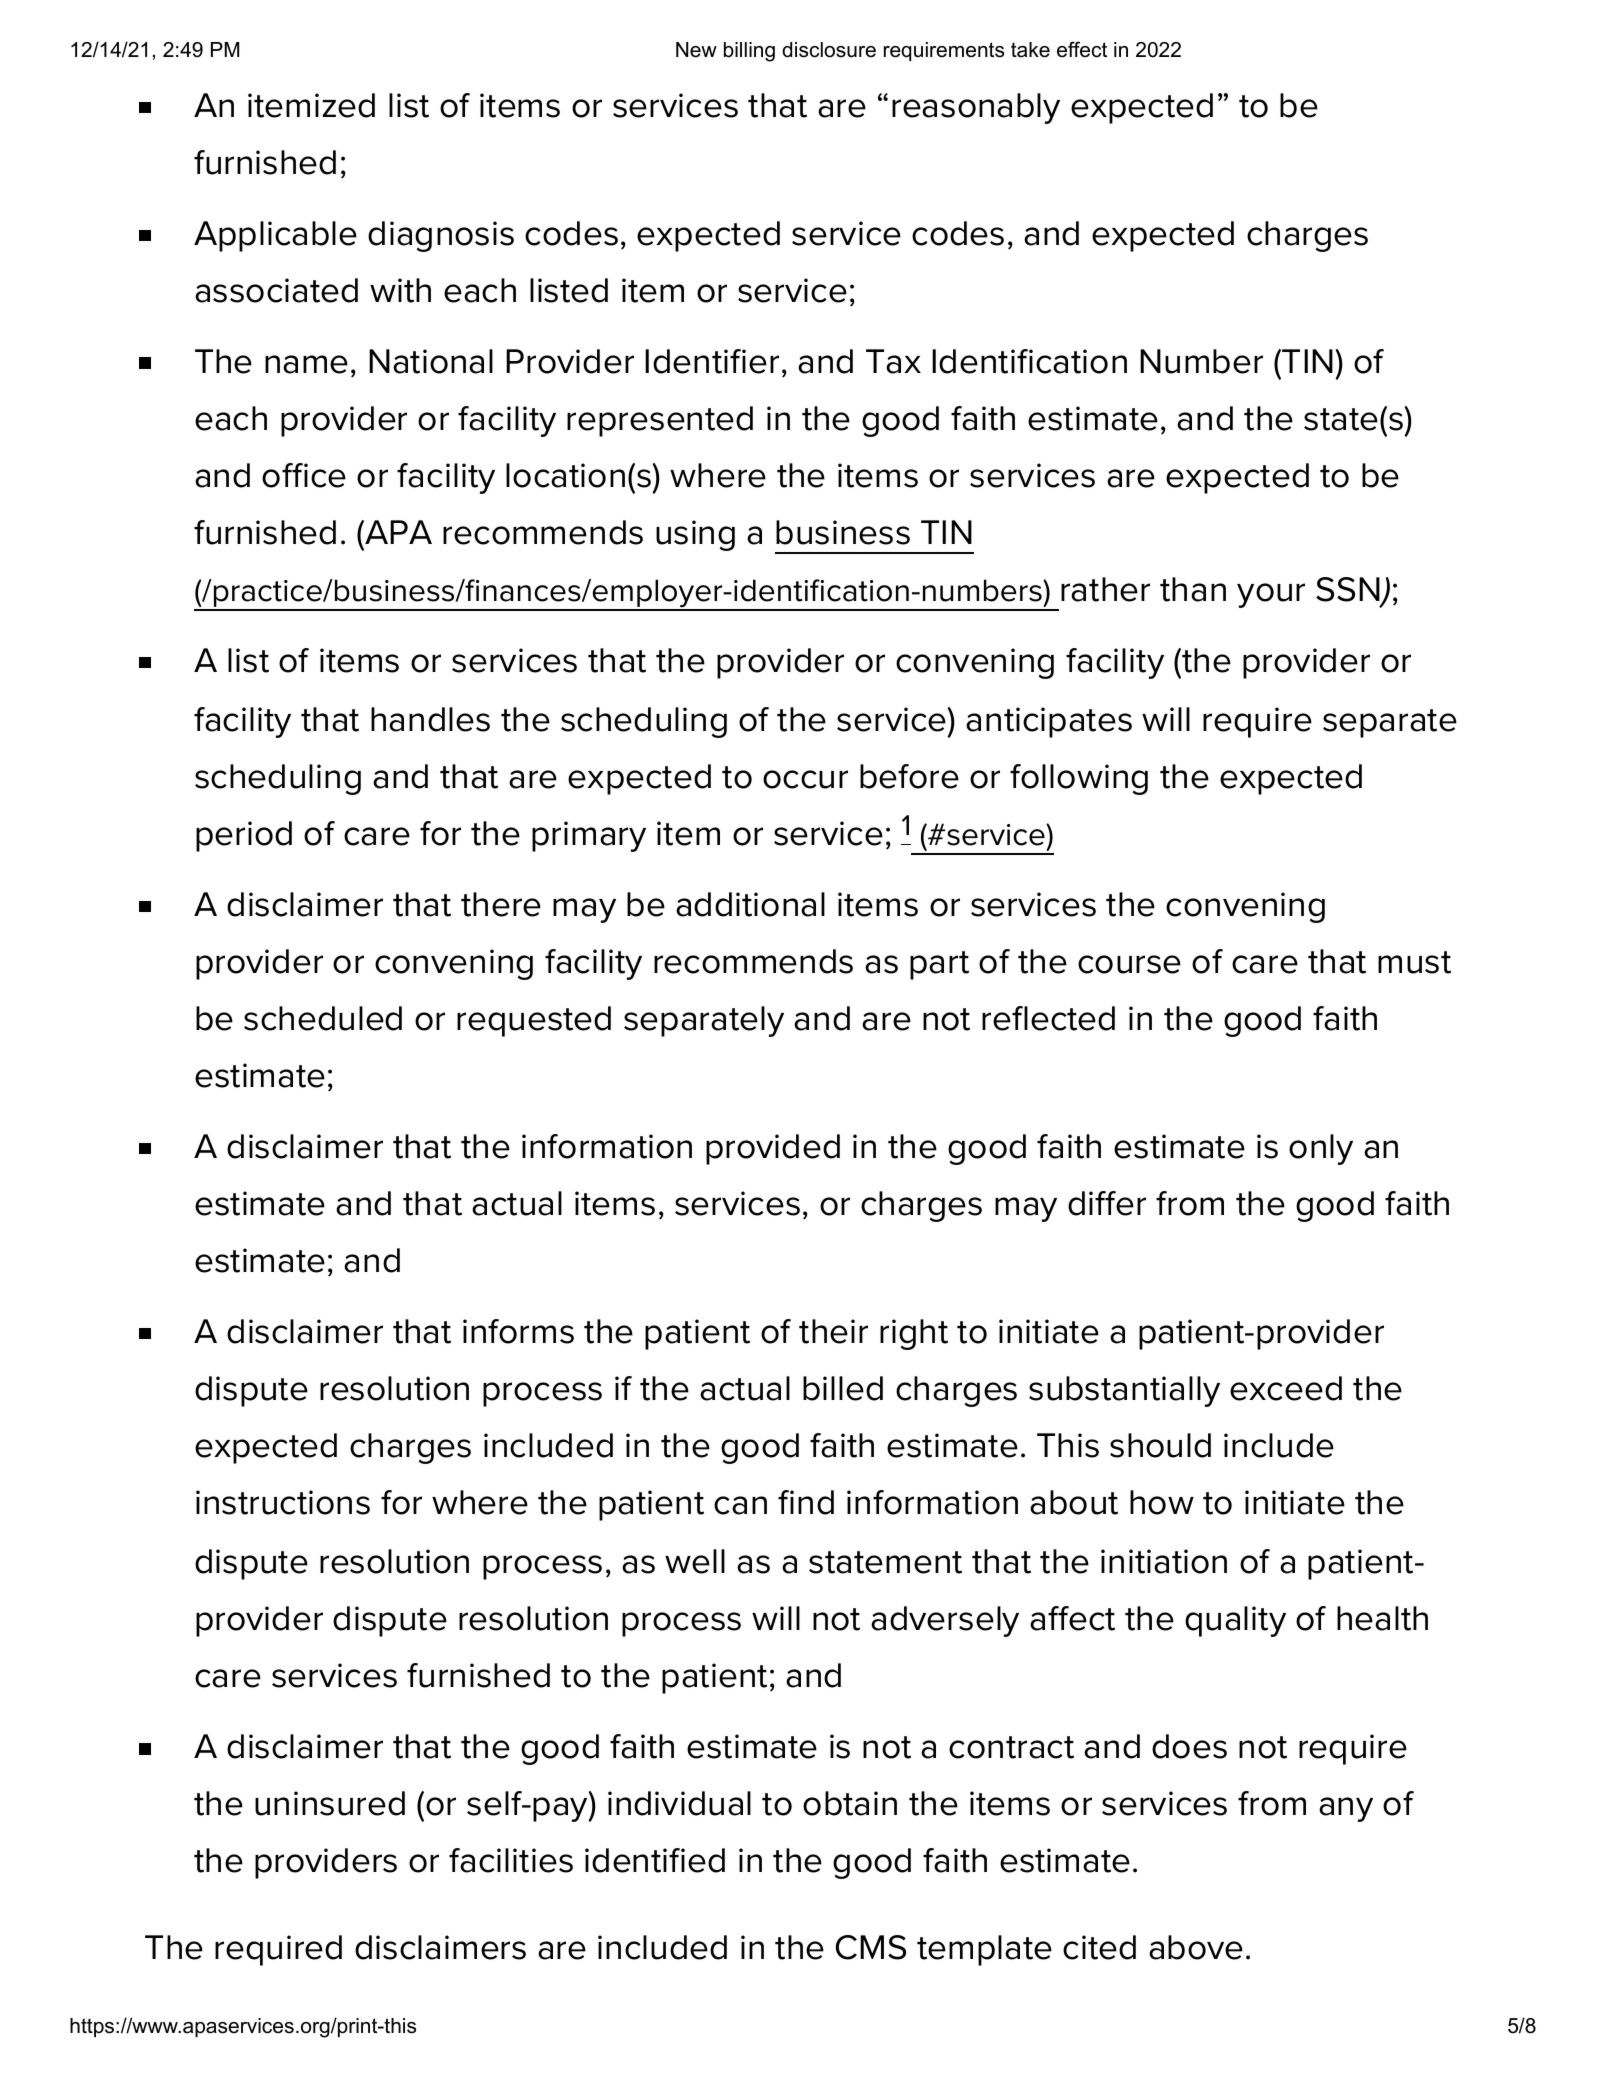 Image resolution: width=1606 pixels, height=2078 pixels. I want to click on must, so click(1414, 962).
